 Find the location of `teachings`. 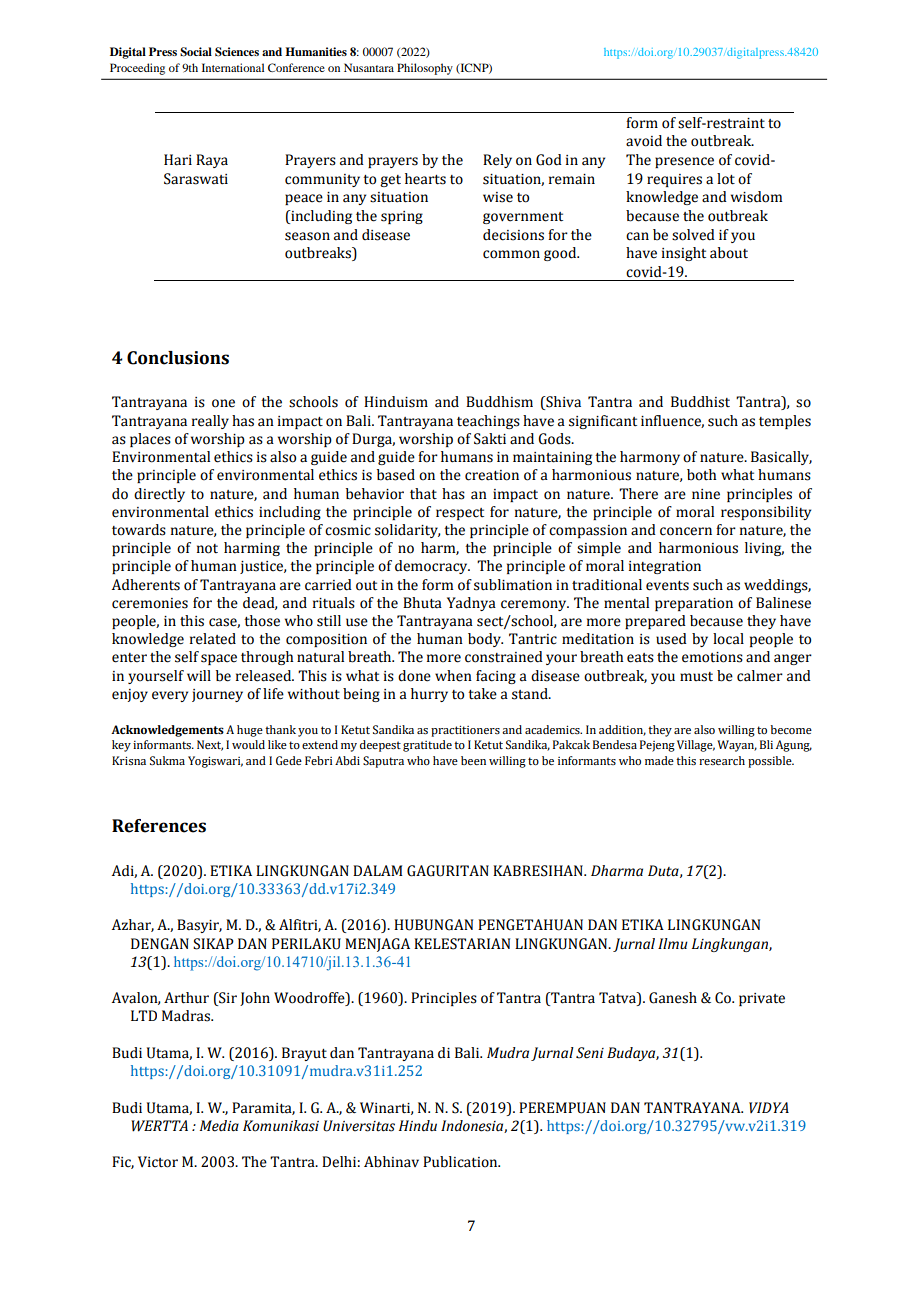

teachings is located at coordinates (488, 422).
